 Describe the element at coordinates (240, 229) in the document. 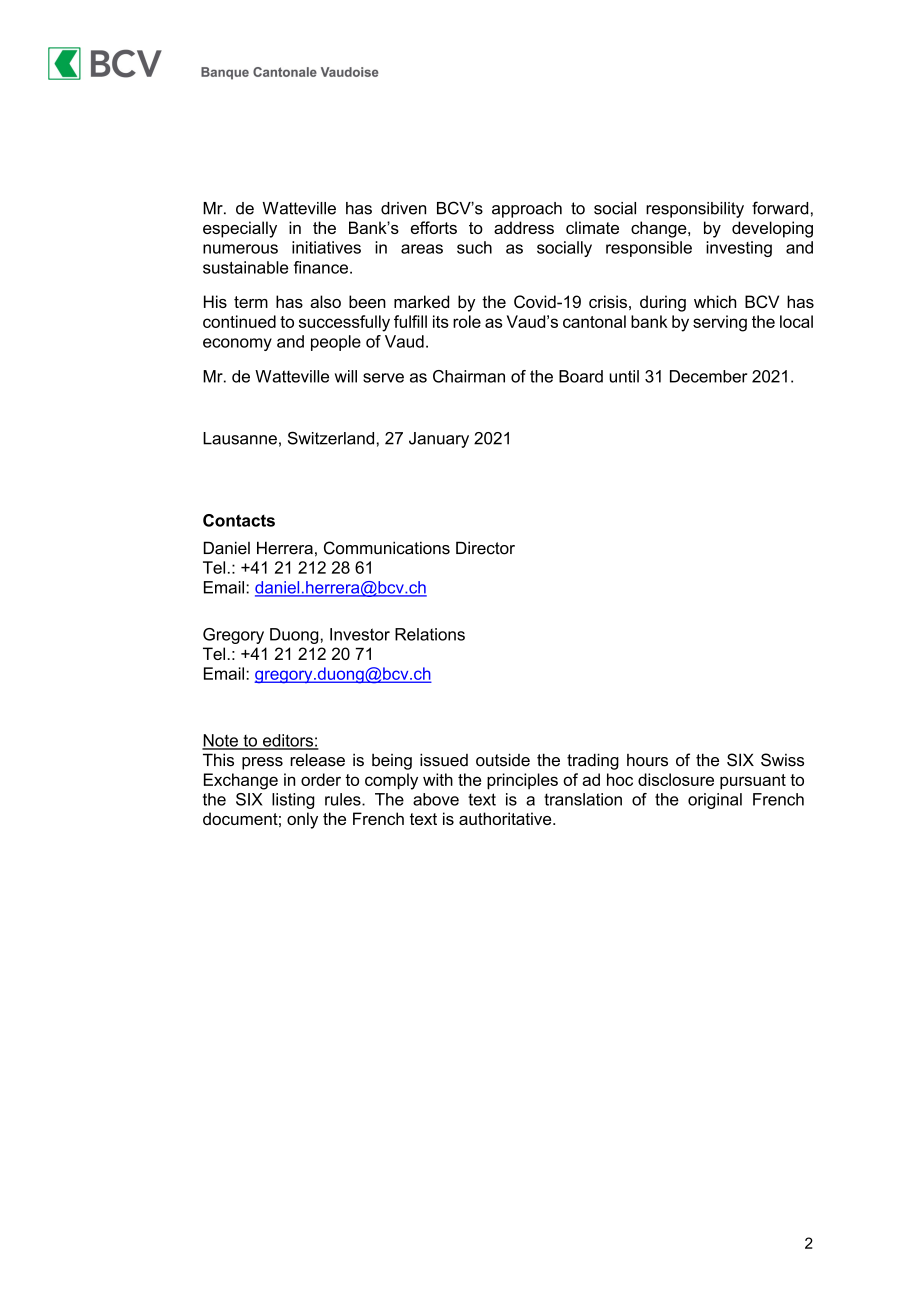

I see `especially` at that location.
